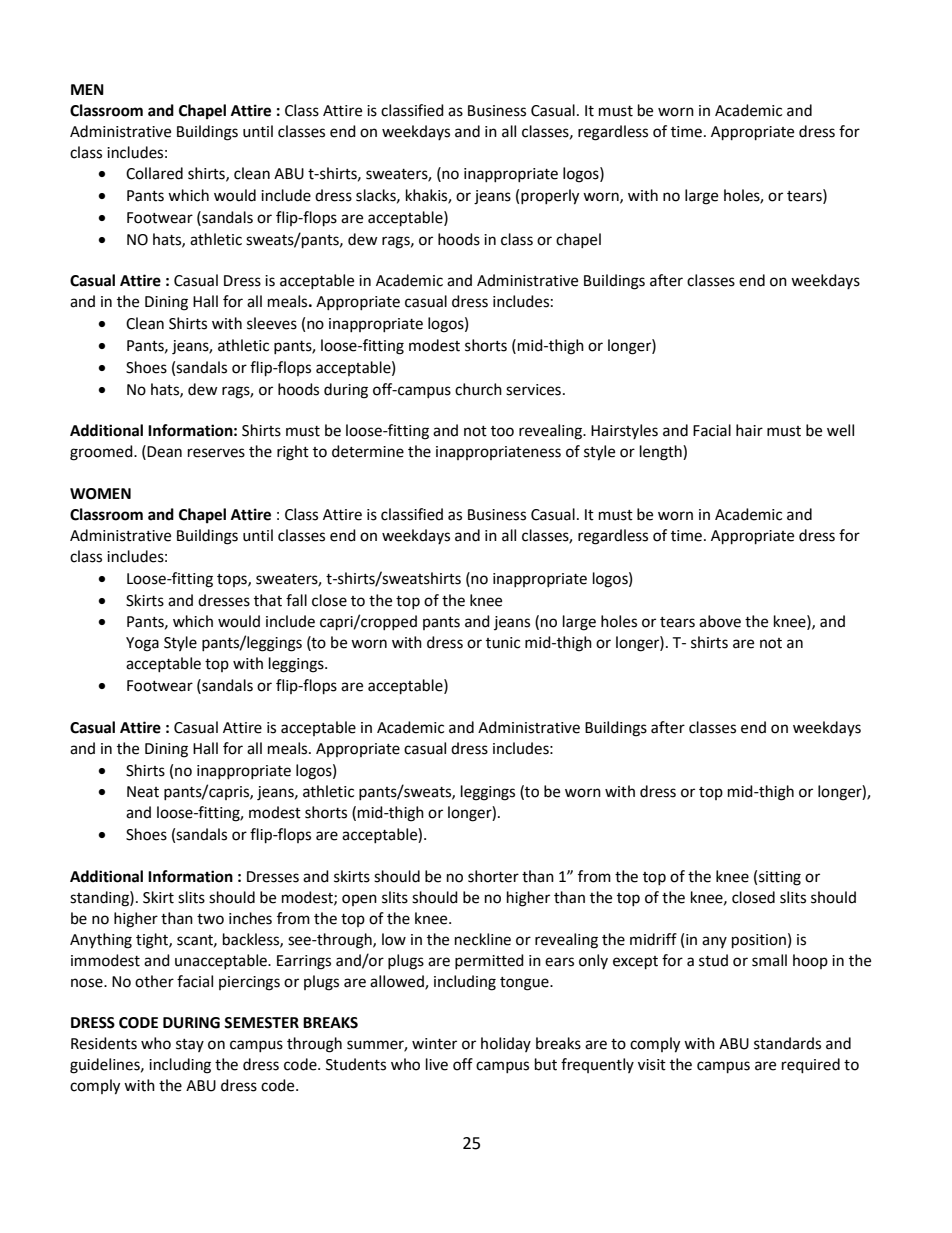  I want to click on sitting, so click(780, 878).
